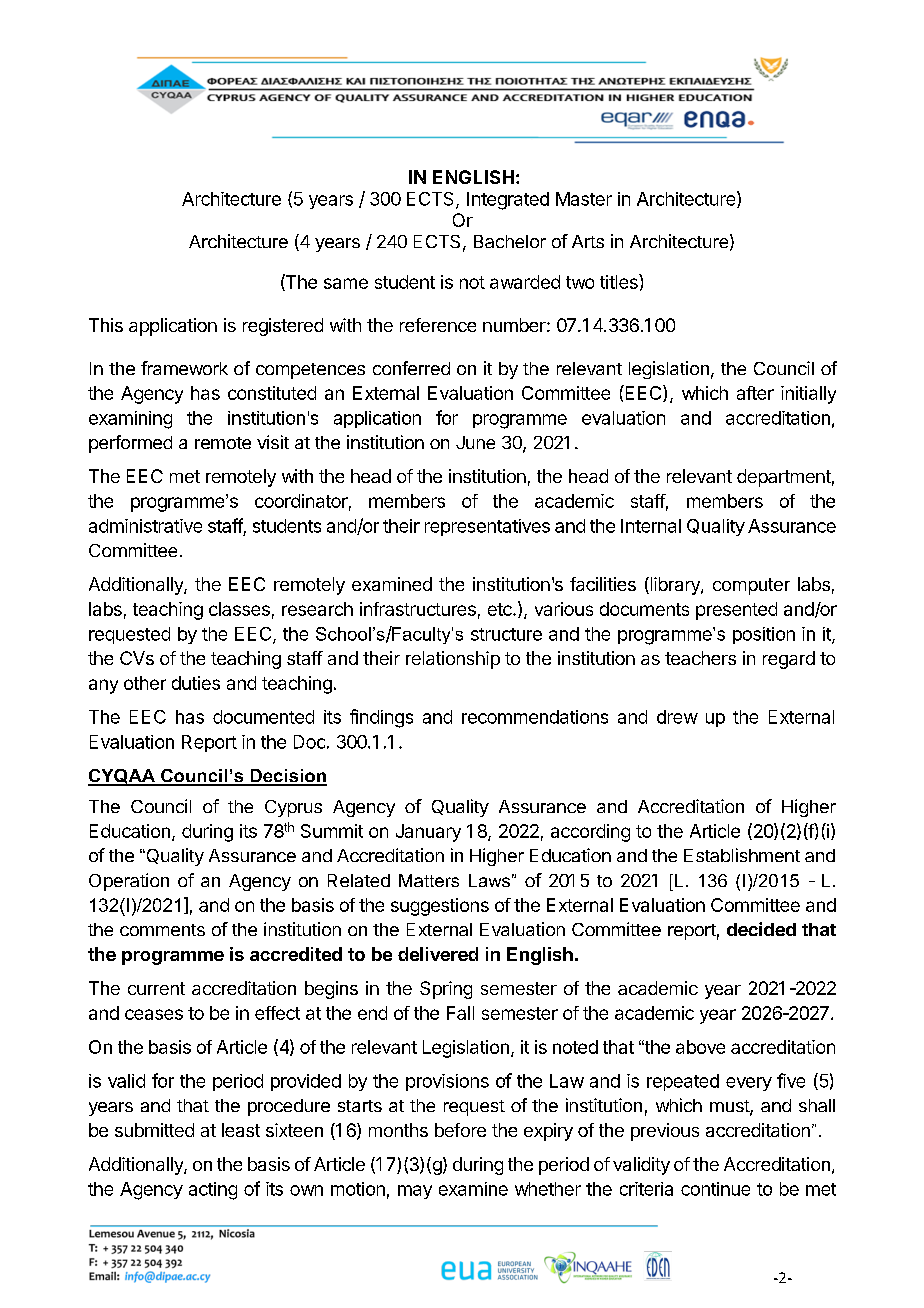 Image resolution: width=924 pixels, height=1308 pixels. What do you see at coordinates (510, 241) in the screenshot?
I see `Bachelor` at bounding box center [510, 241].
